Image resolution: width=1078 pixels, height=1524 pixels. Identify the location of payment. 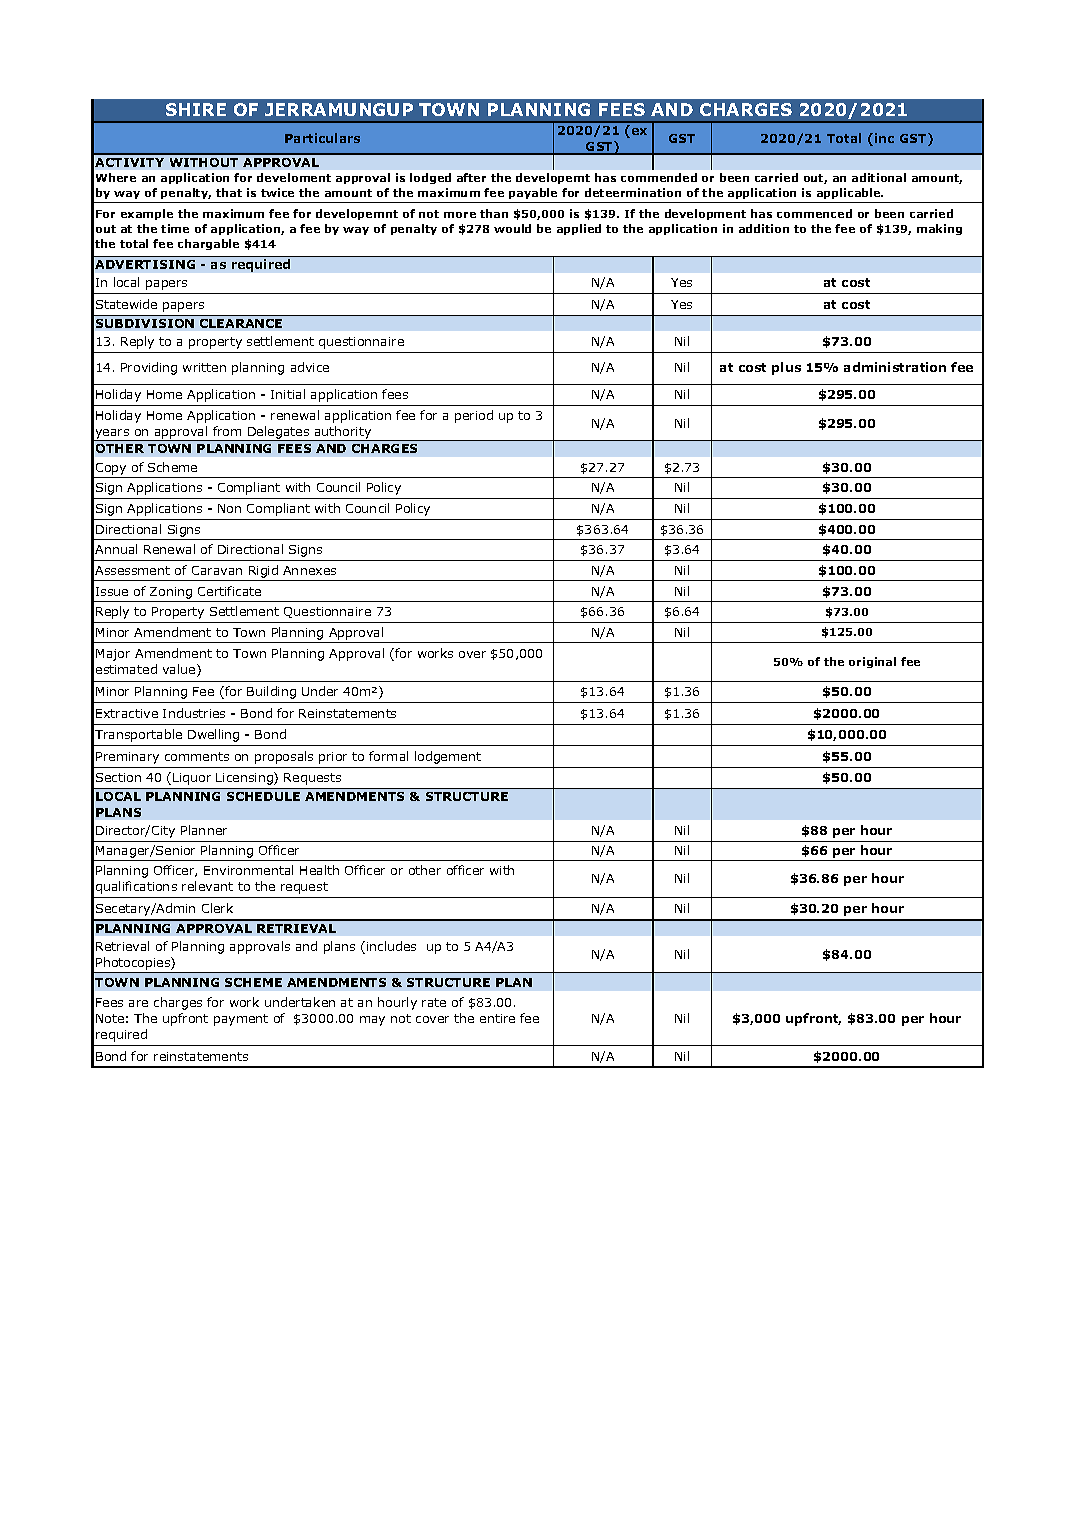
(241, 1020).
